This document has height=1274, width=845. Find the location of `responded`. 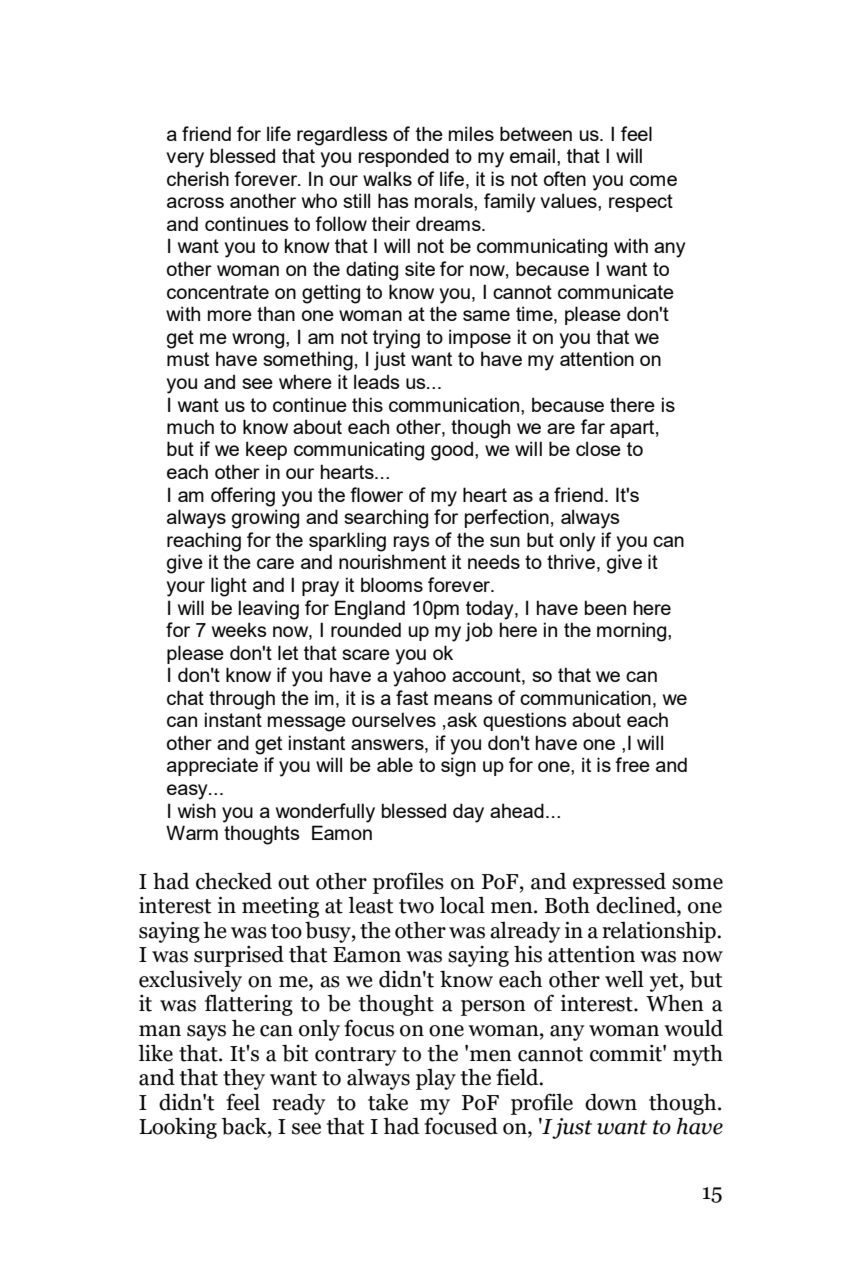

responded is located at coordinates (404, 157).
